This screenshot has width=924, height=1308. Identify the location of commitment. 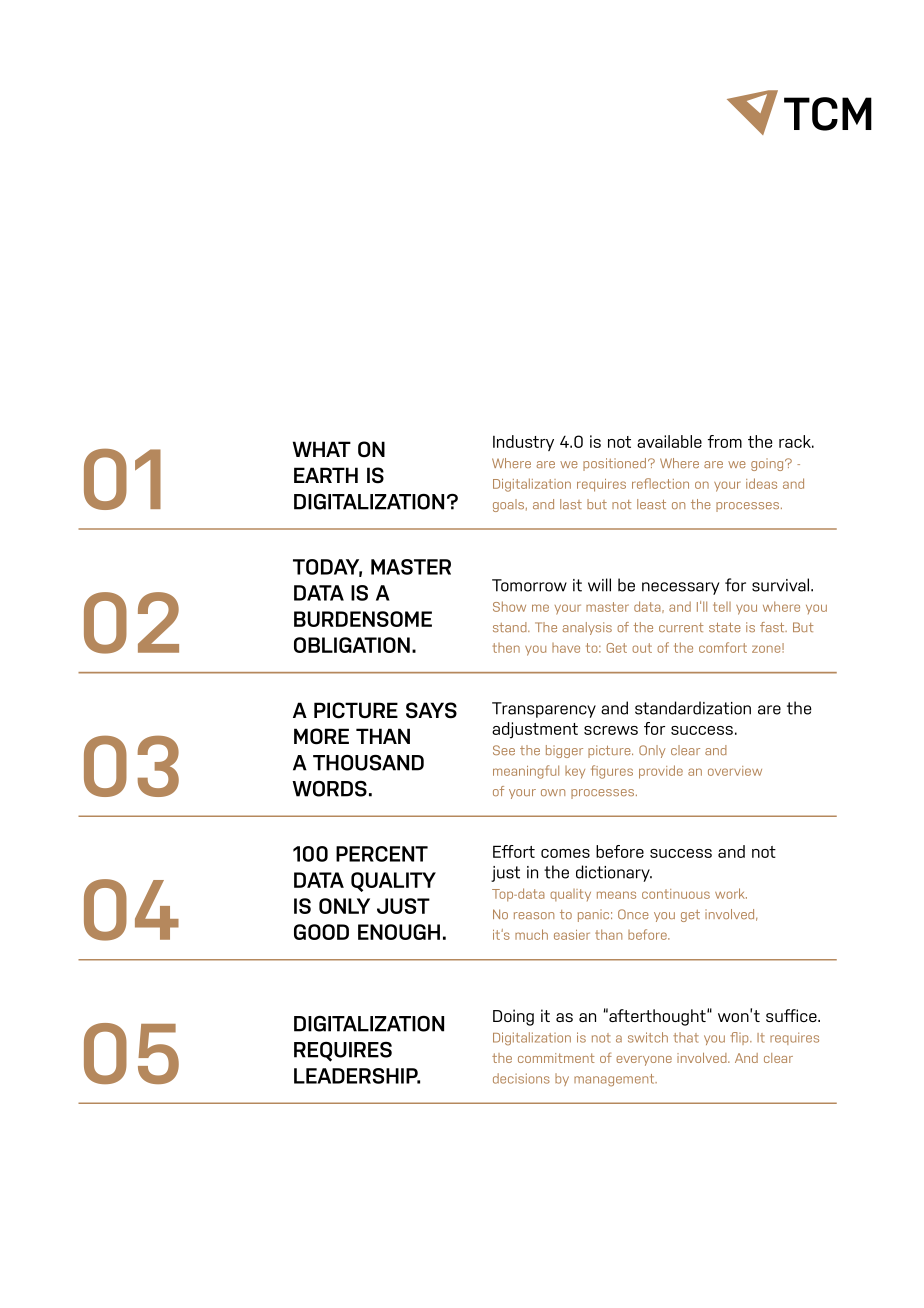
(556, 1058).
